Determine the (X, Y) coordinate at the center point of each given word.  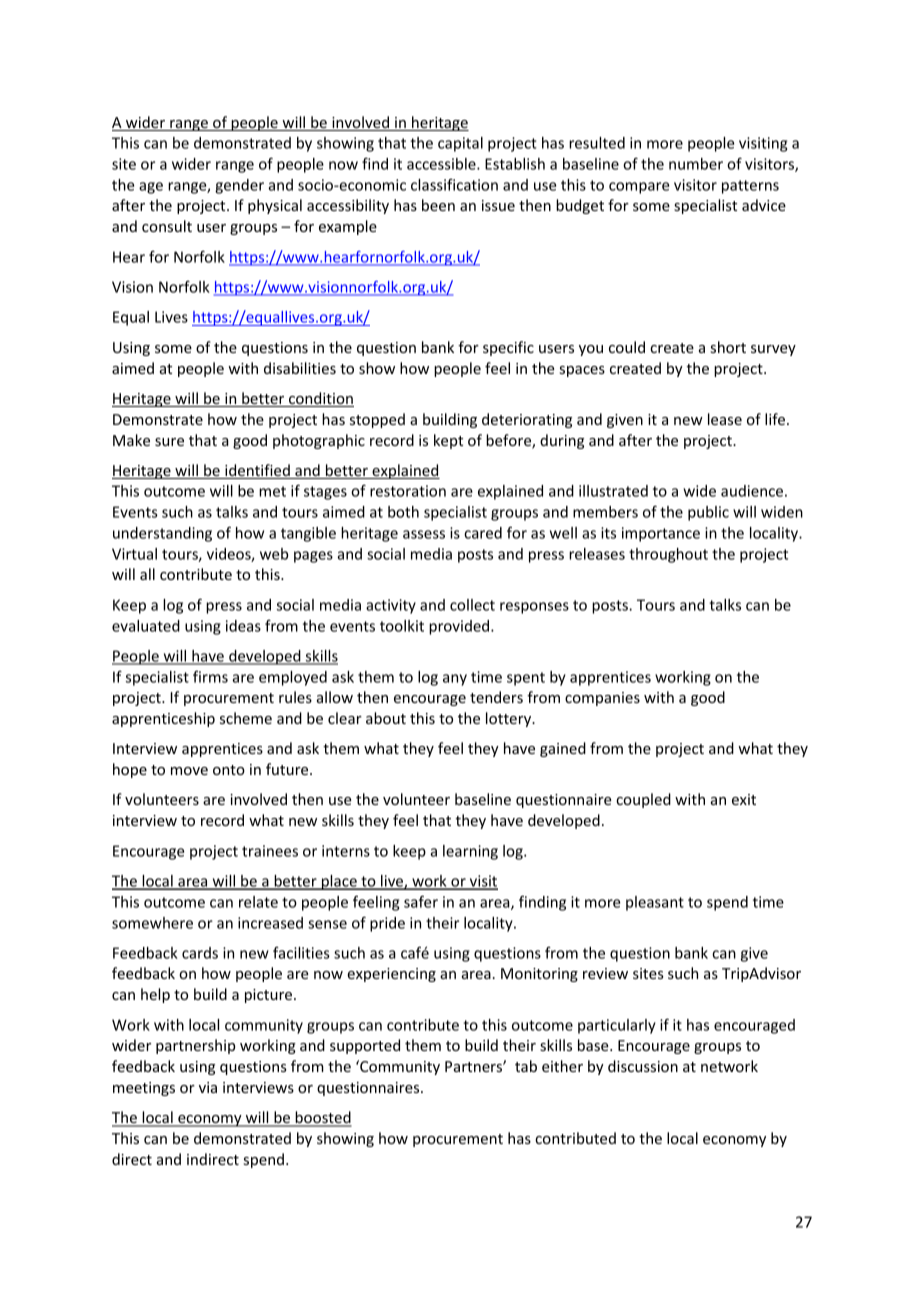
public (708, 513)
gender (239, 186)
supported (365, 1046)
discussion (643, 1066)
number (696, 164)
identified (257, 471)
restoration (408, 491)
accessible (442, 164)
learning (470, 852)
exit (744, 799)
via (208, 1087)
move (189, 771)
